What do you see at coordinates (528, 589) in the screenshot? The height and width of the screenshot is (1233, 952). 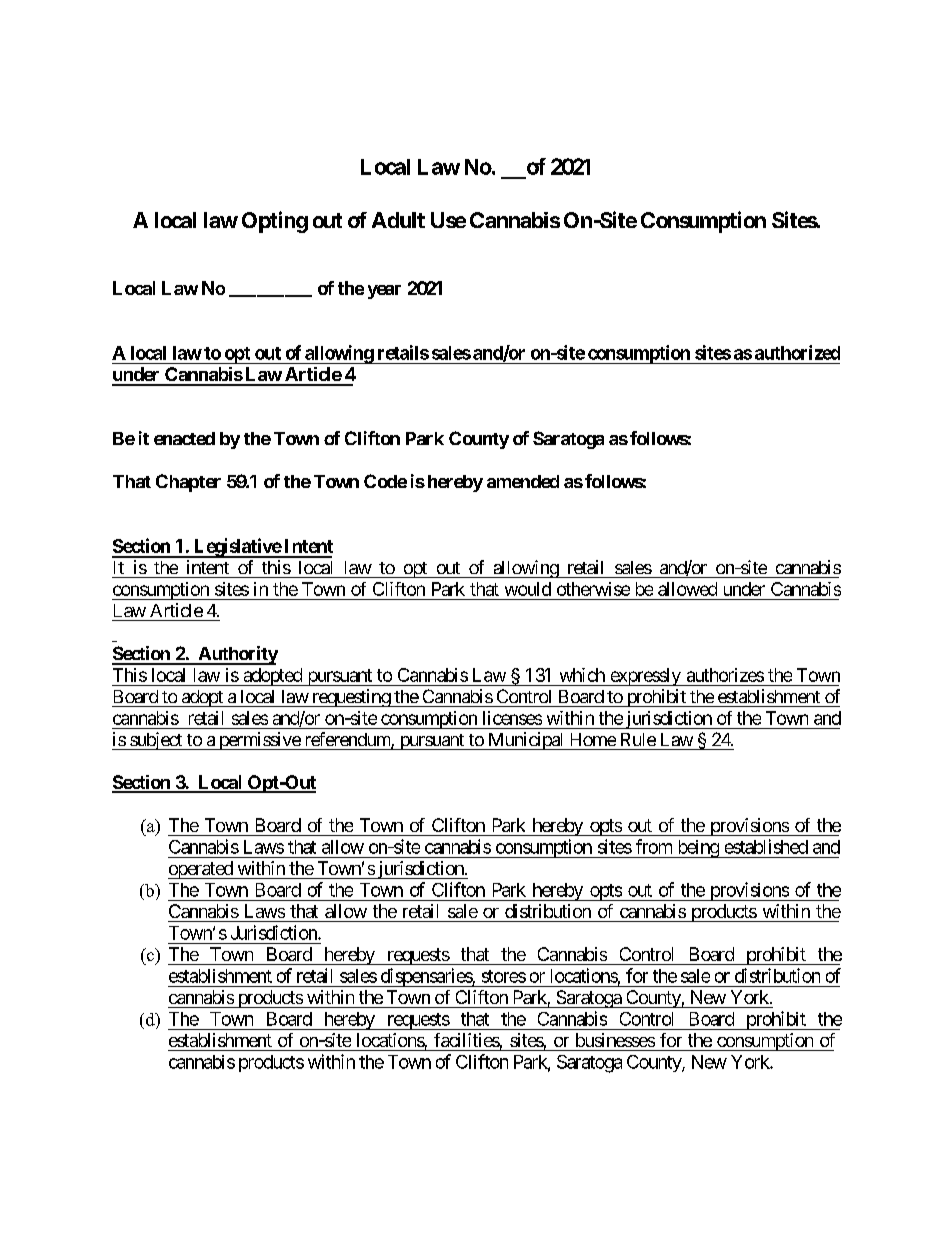 I see `would` at bounding box center [528, 589].
